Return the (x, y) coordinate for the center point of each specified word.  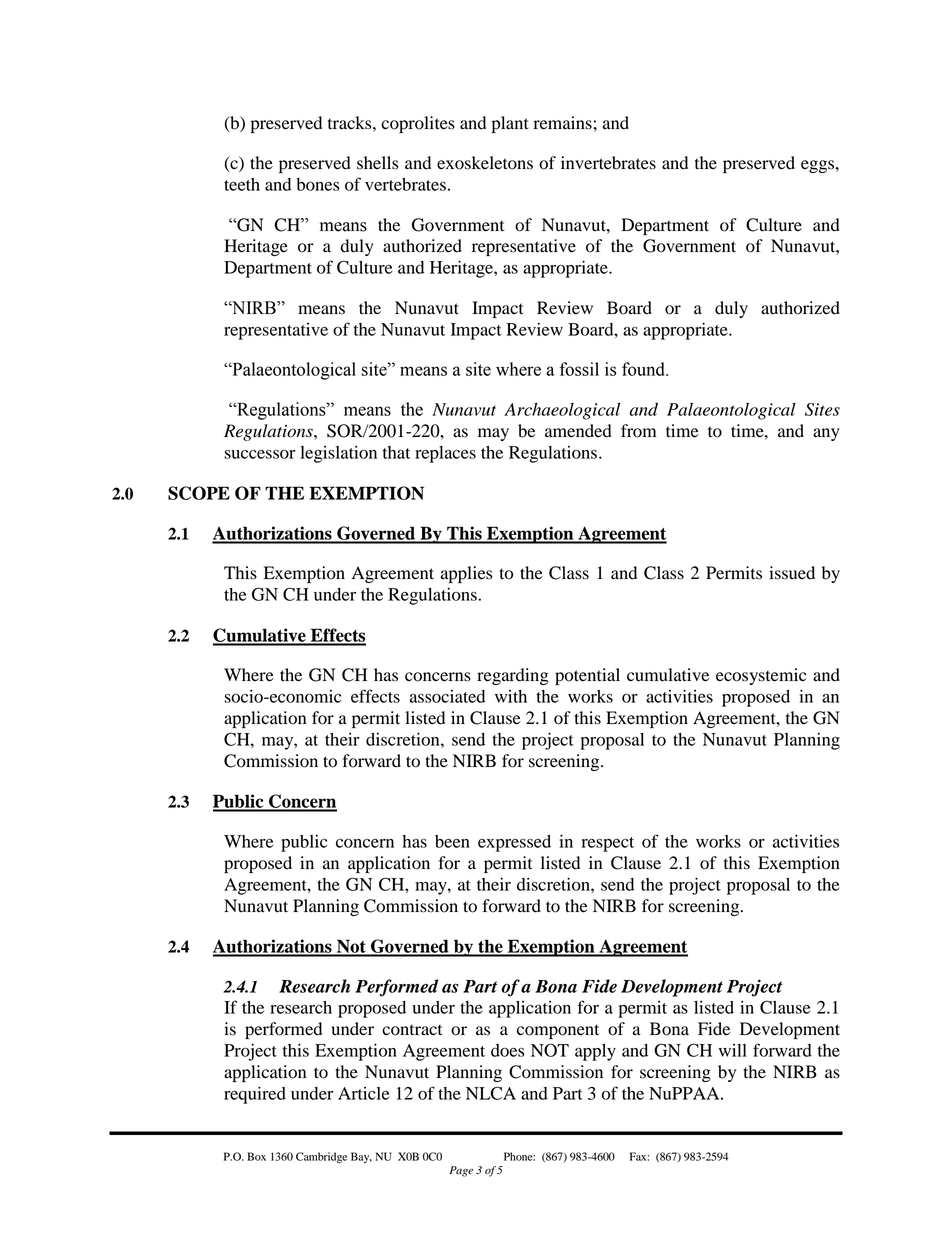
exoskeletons (485, 163)
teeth (242, 184)
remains (563, 123)
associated (447, 696)
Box (256, 1156)
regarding (513, 676)
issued (792, 573)
